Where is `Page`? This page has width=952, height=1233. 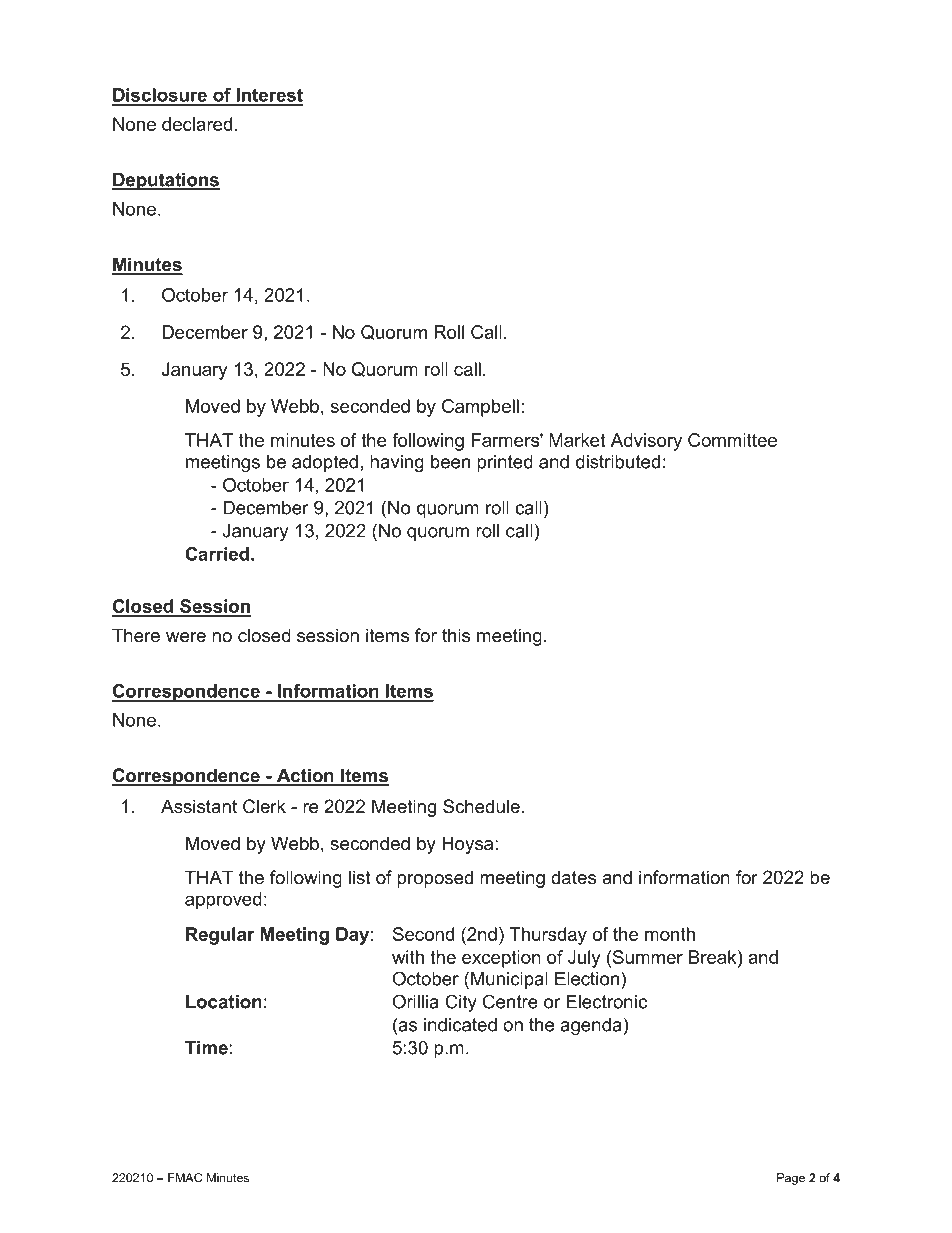 Page is located at coordinates (791, 1179).
